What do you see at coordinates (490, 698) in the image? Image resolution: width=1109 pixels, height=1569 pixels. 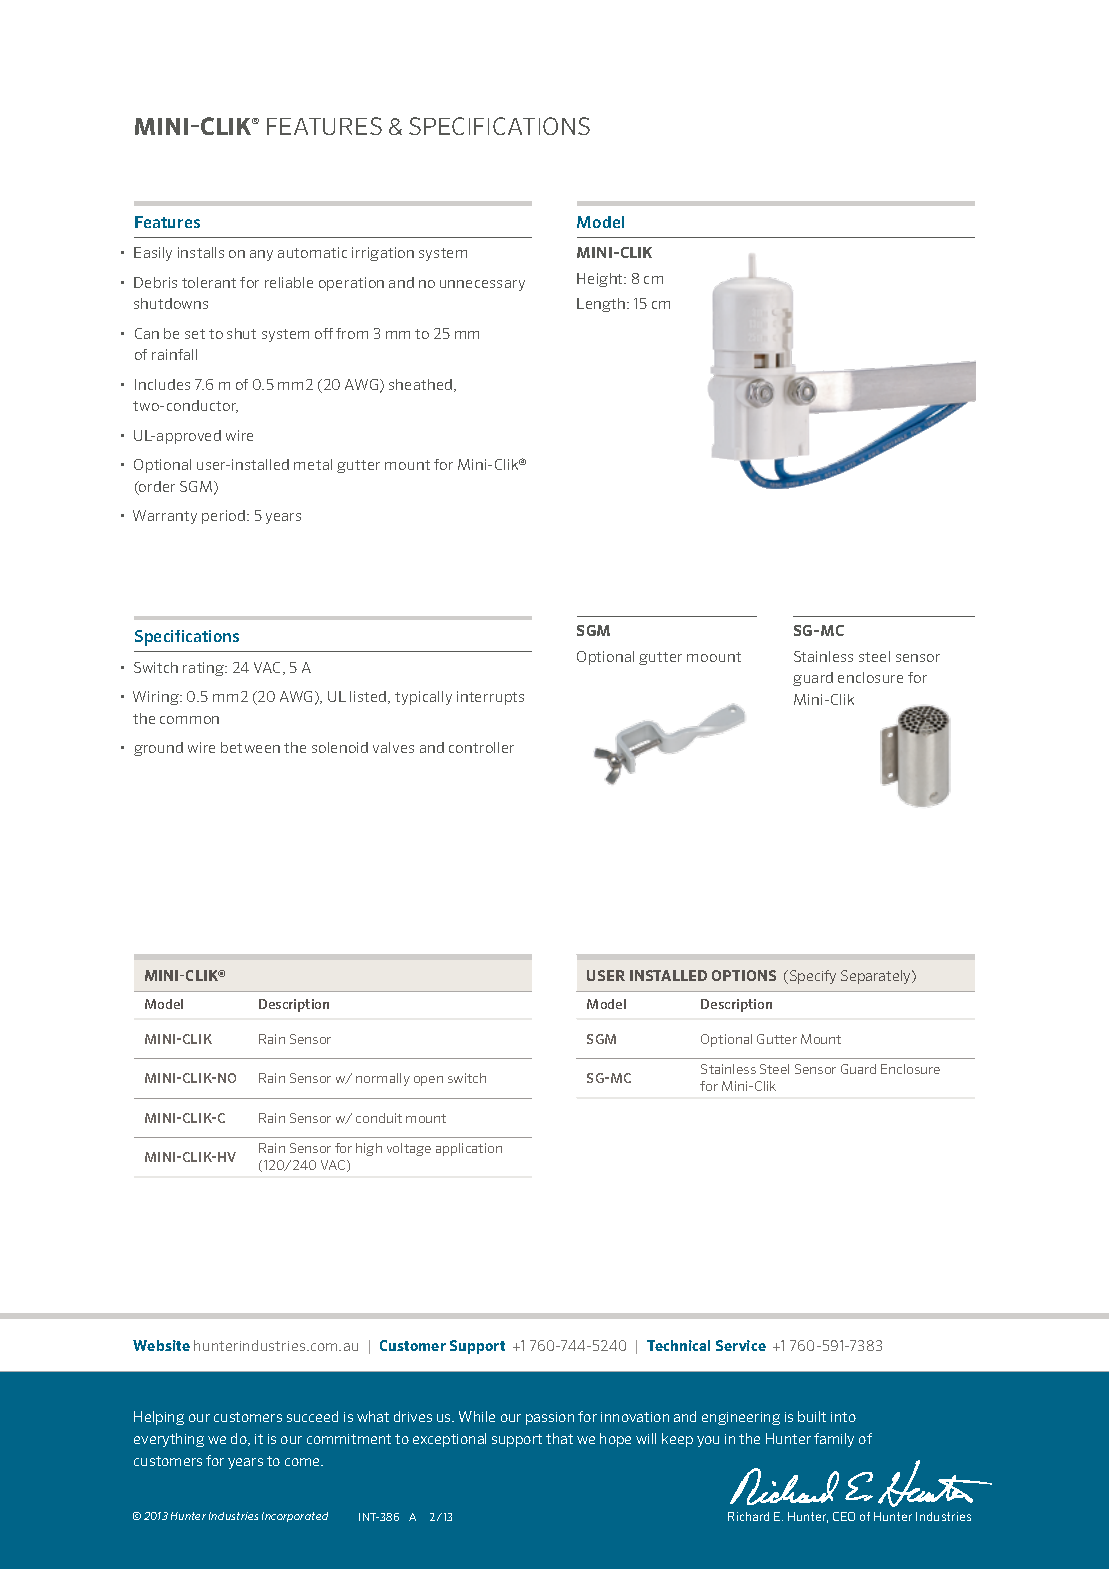 I see `interrupts` at bounding box center [490, 698].
